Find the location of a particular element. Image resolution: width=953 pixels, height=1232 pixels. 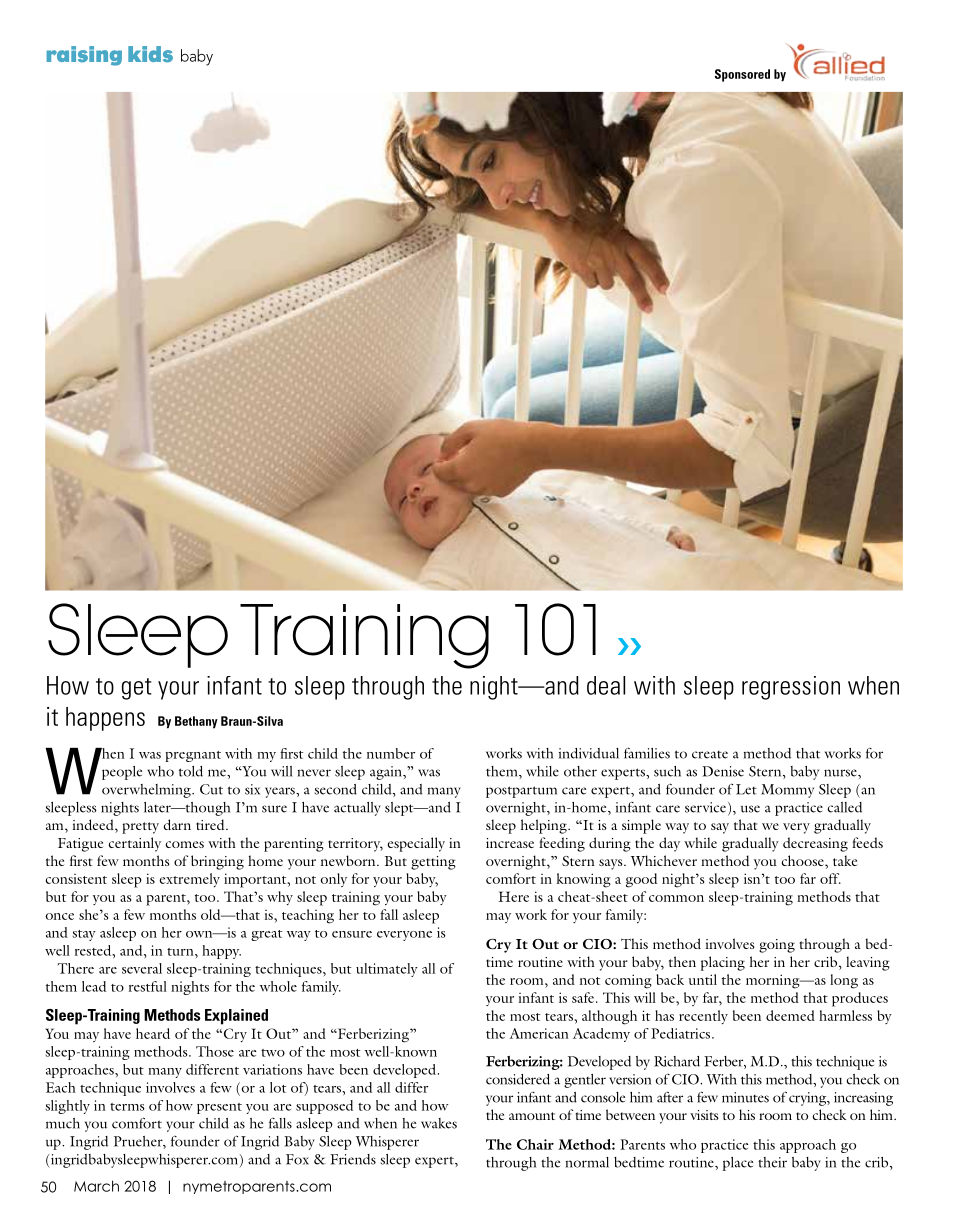

happens is located at coordinates (105, 719).
